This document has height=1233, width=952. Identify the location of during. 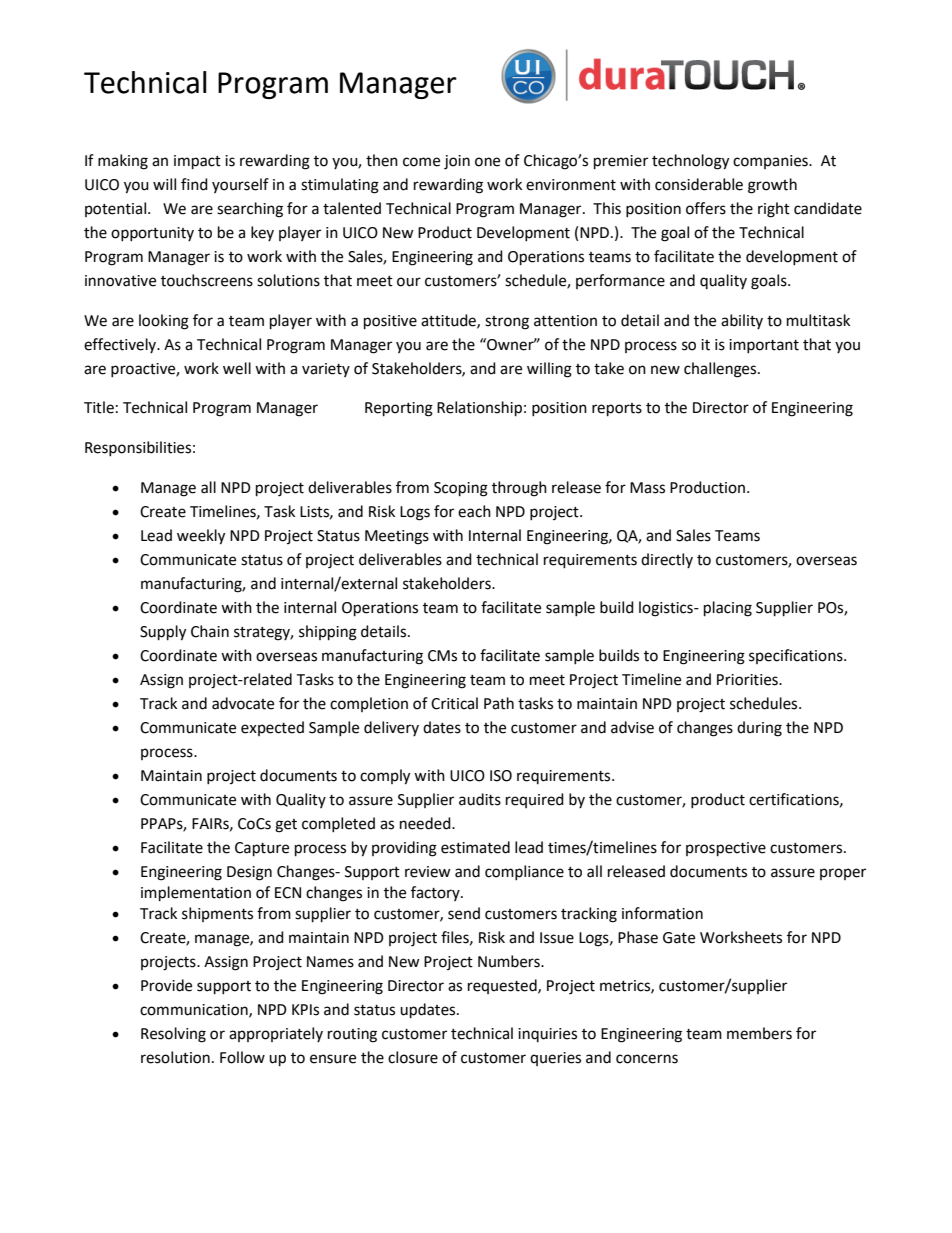
(759, 729).
